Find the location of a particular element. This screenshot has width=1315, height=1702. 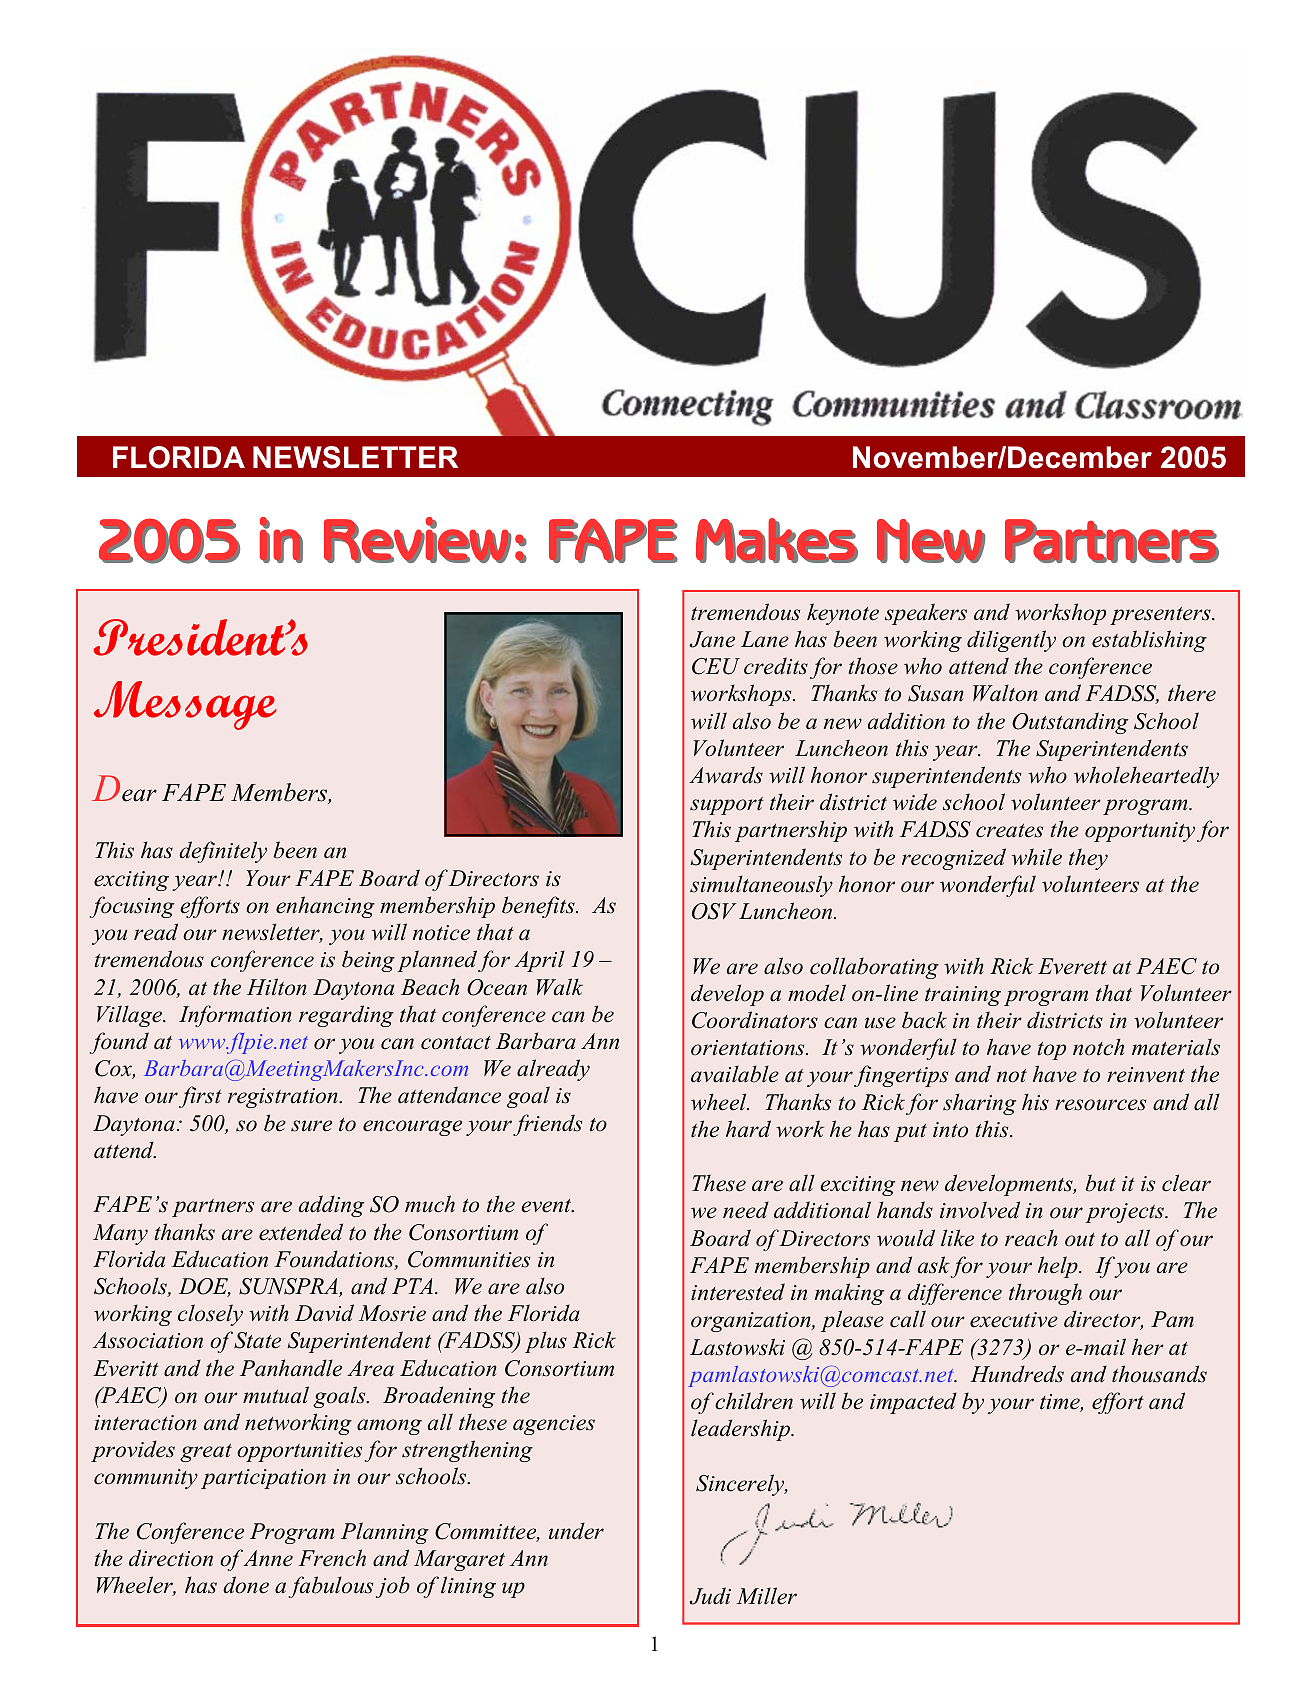

done is located at coordinates (246, 1585).
